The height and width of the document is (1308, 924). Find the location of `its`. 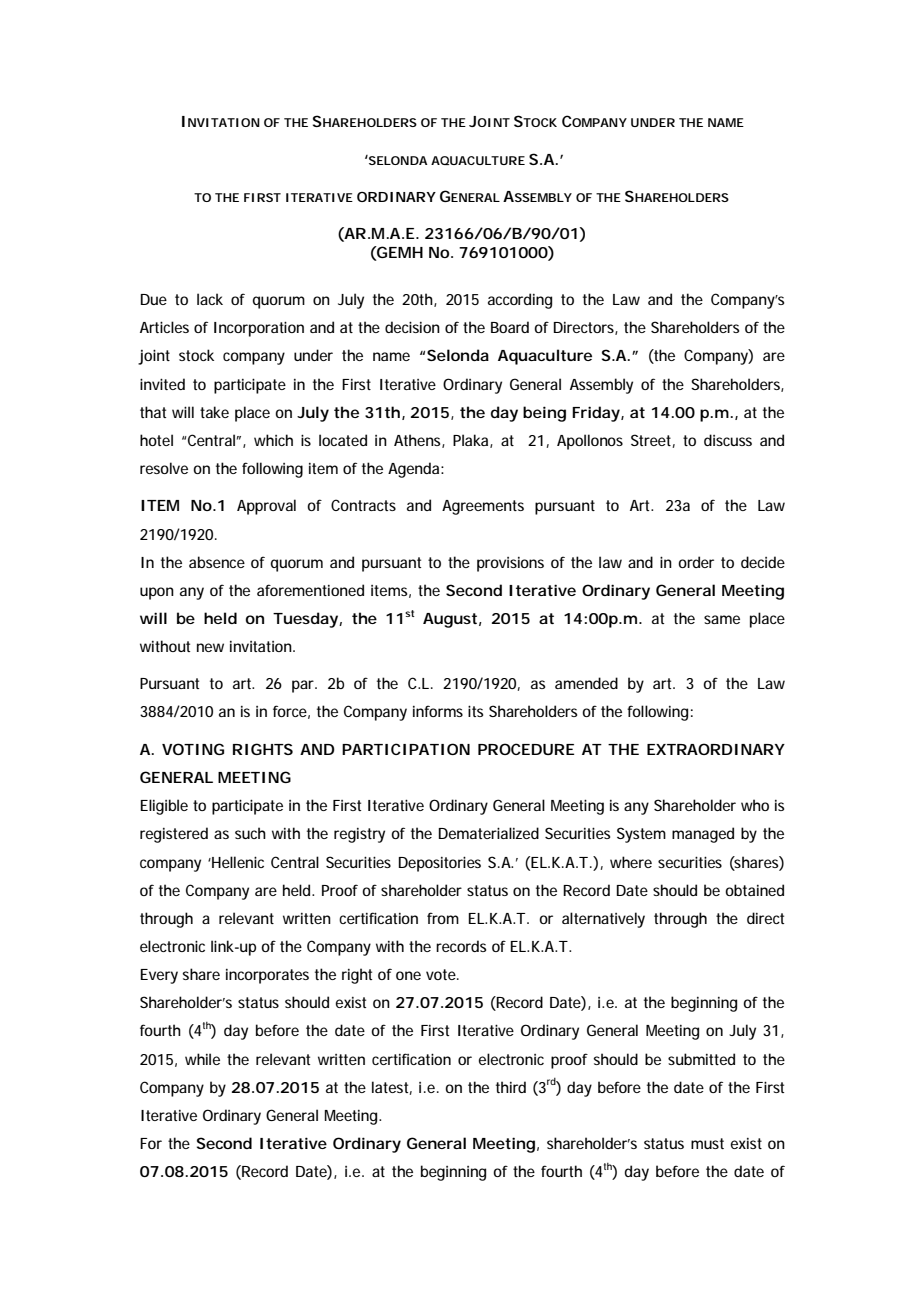

its is located at coordinates (475, 711).
